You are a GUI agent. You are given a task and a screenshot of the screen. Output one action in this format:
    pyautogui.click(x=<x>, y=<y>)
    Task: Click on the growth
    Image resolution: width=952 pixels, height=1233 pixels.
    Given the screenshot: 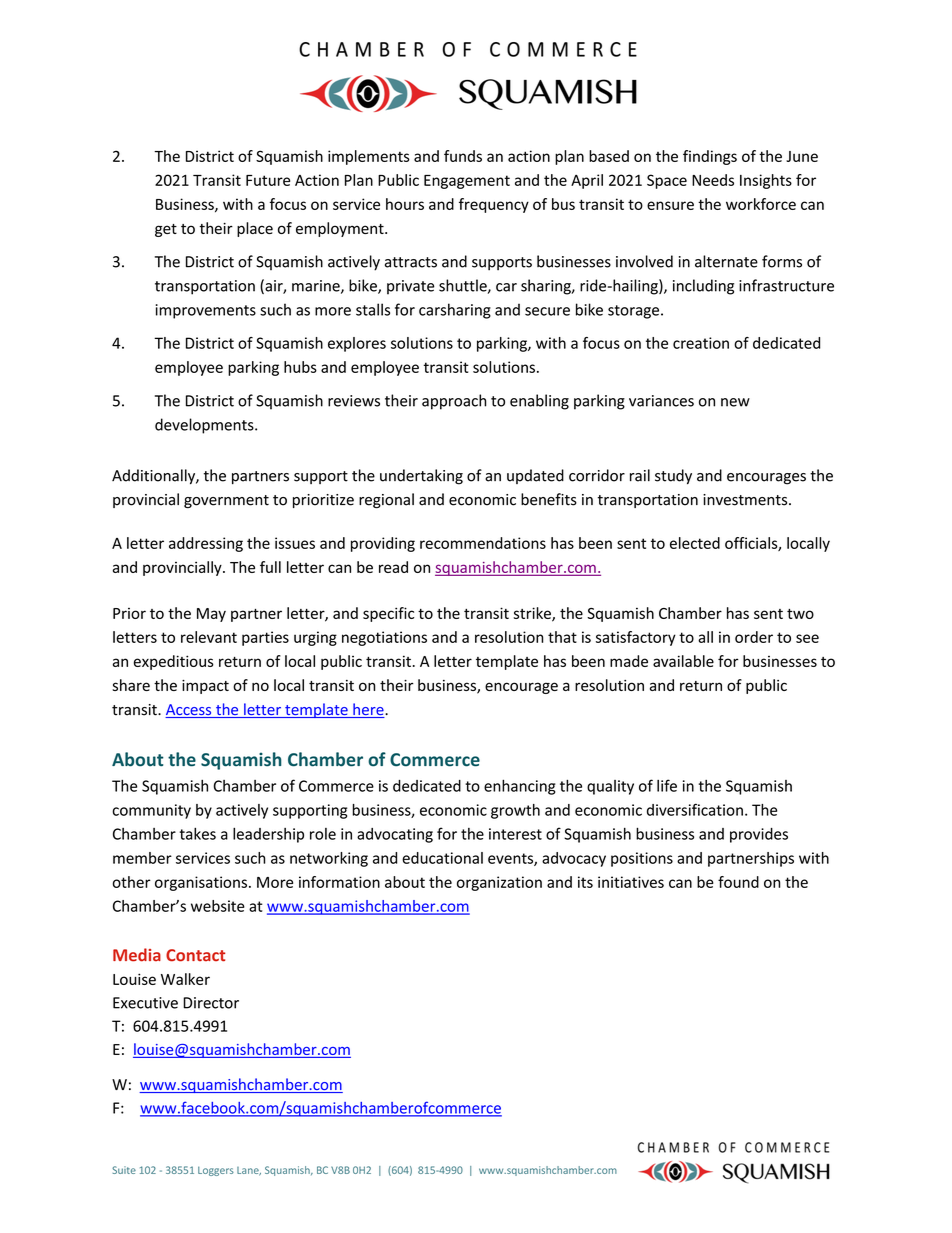 What is the action you would take?
    pyautogui.click(x=515, y=811)
